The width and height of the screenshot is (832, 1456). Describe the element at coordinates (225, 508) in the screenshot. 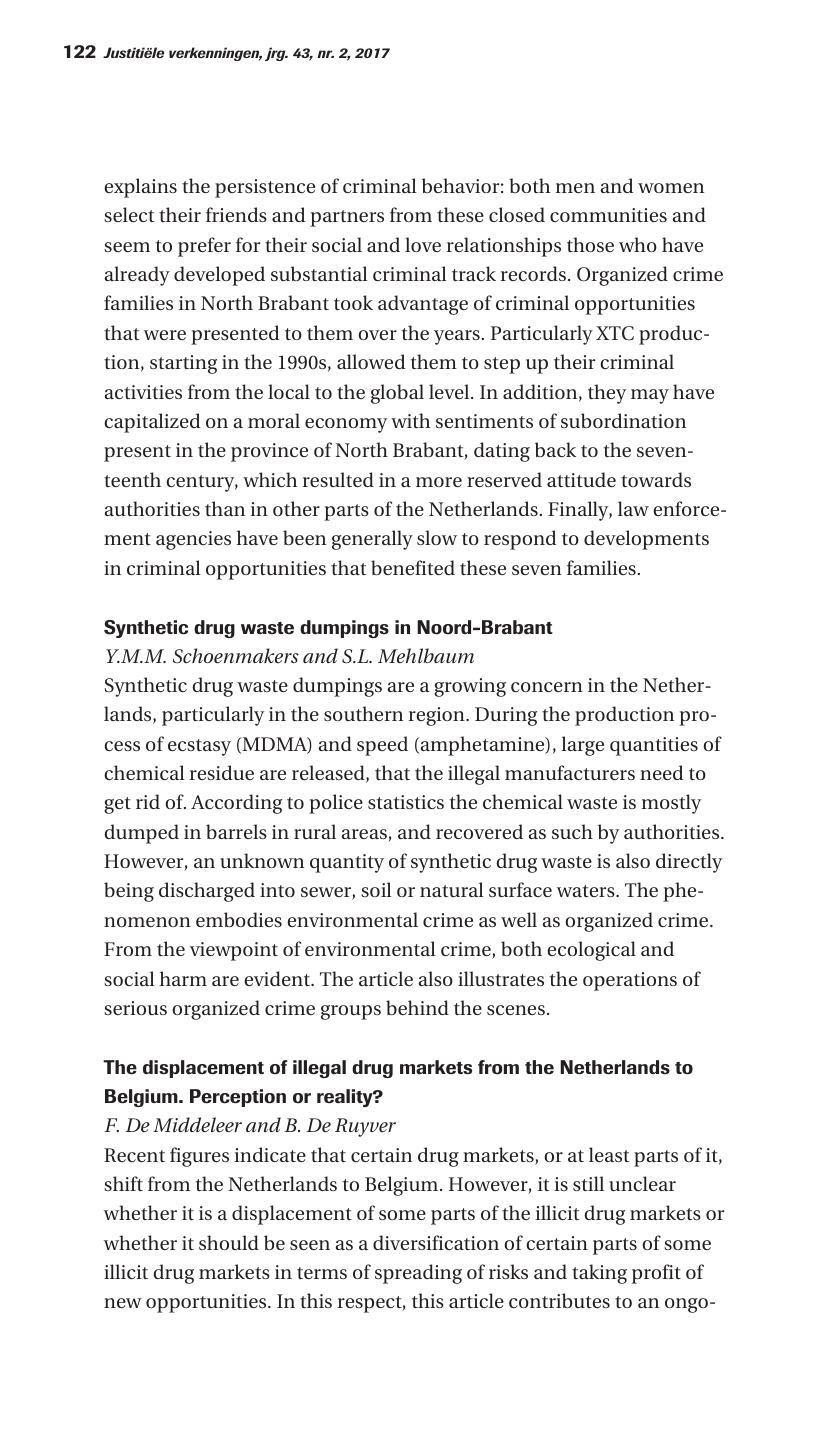

I see `than` at that location.
